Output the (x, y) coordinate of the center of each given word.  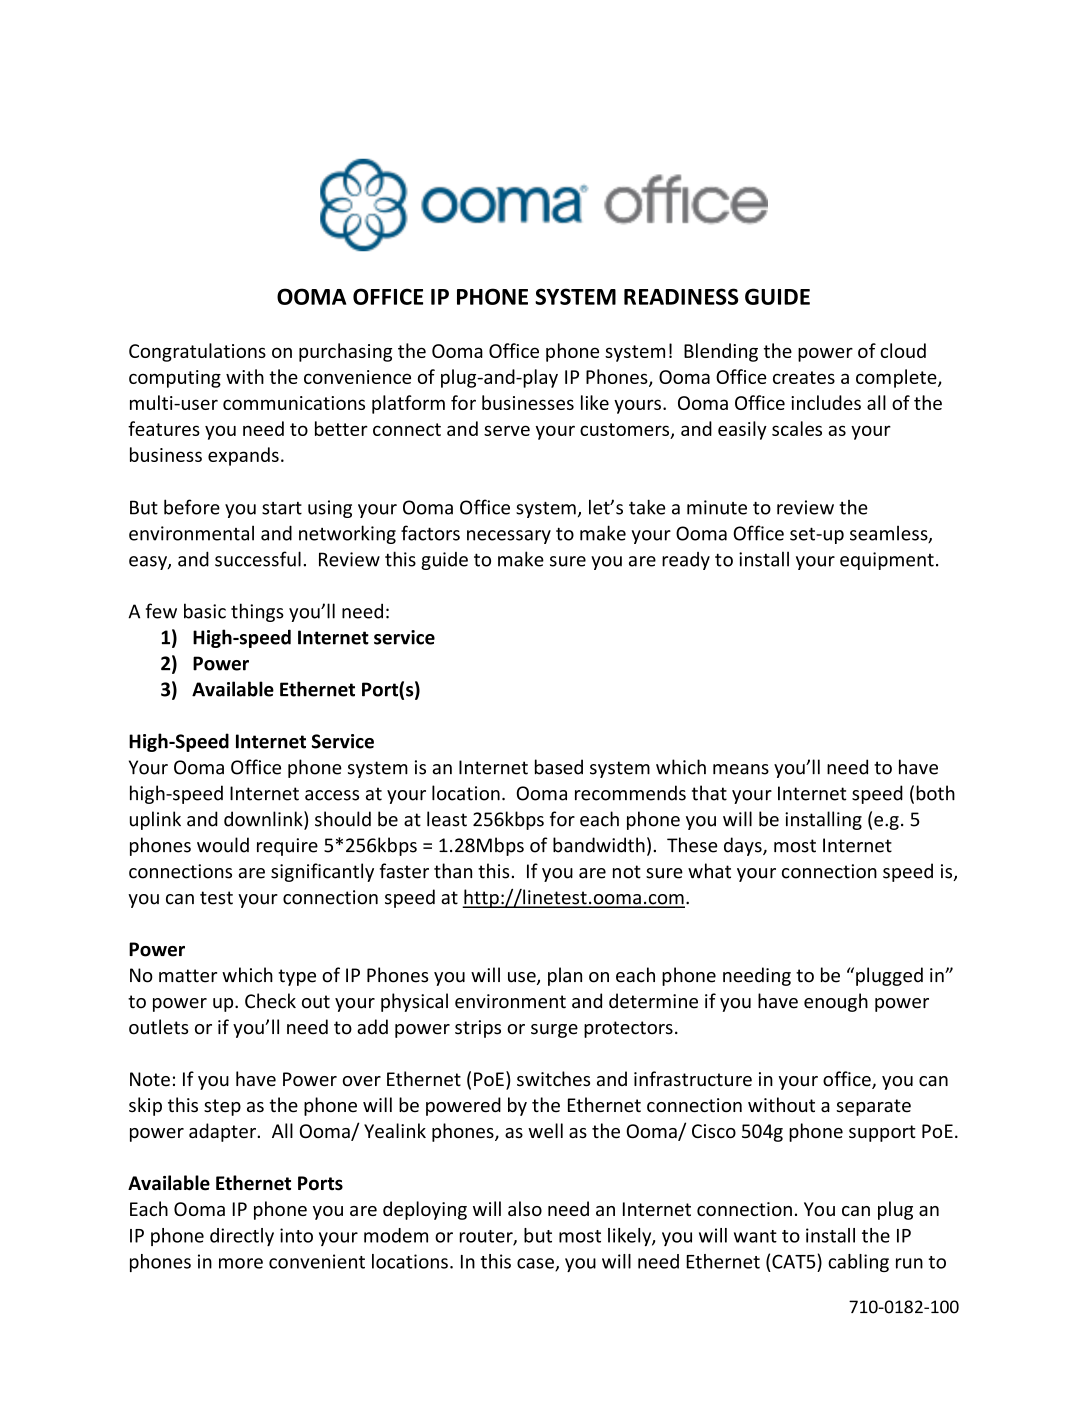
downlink (264, 820)
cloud (903, 350)
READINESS (681, 296)
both (935, 793)
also (525, 1208)
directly (242, 1237)
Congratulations (197, 352)
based (559, 767)
